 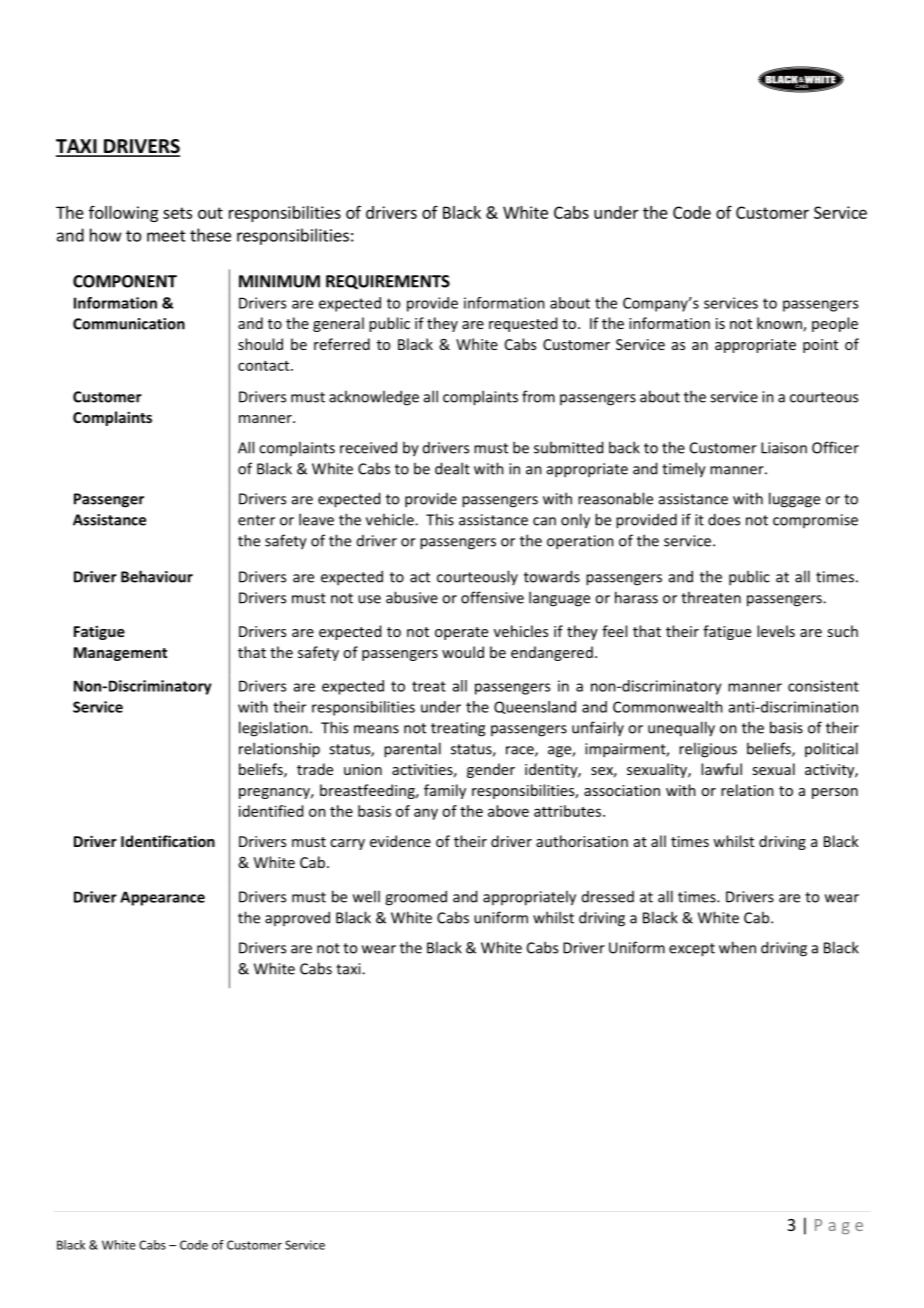 I want to click on known, so click(x=780, y=324).
